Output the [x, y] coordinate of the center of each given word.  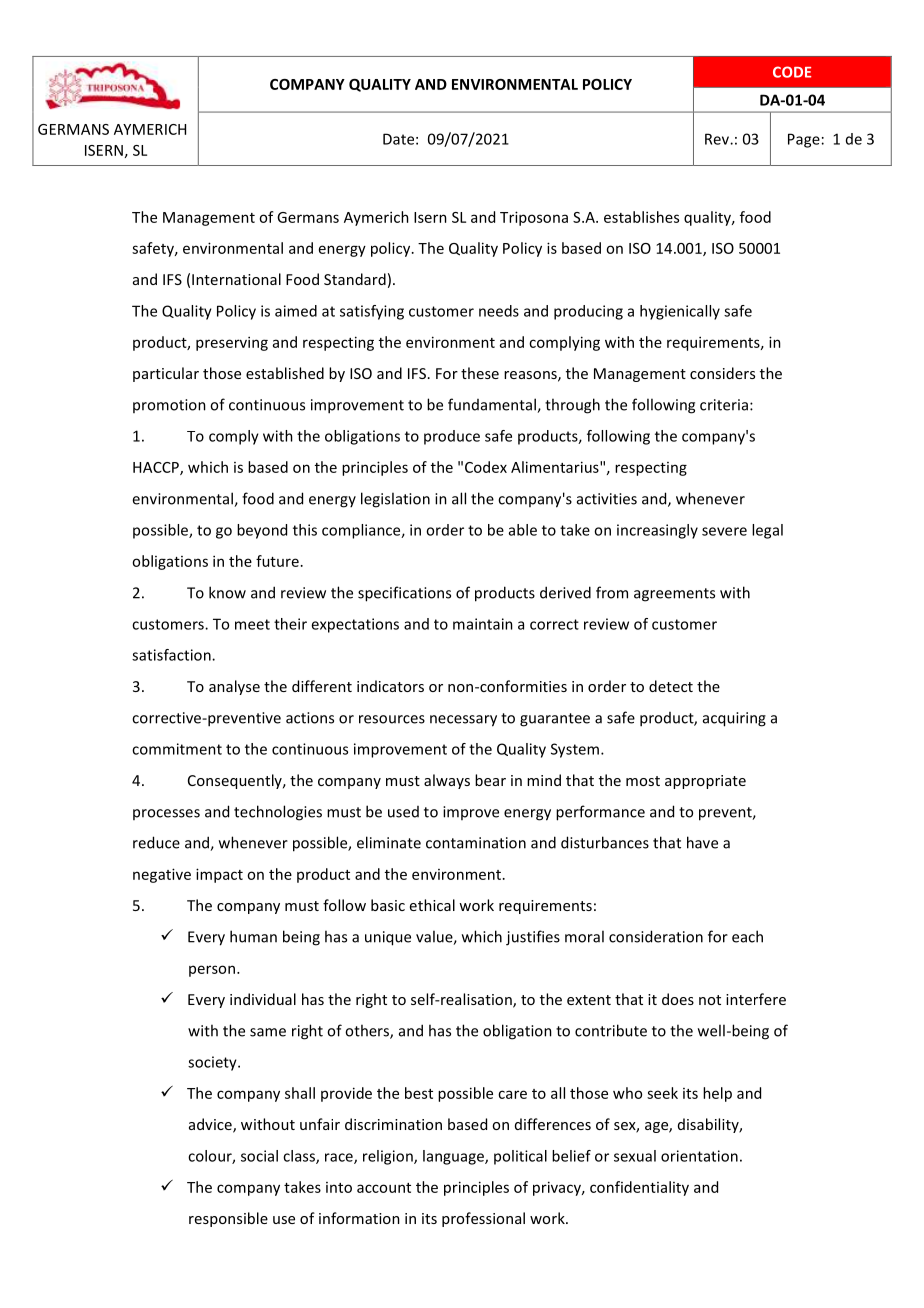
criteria [724, 405]
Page [804, 140]
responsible [228, 1219]
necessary [463, 721]
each [747, 936]
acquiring [734, 719]
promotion [169, 406]
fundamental [493, 405]
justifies [533, 938]
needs [499, 311]
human [253, 936]
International [236, 279]
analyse [234, 687]
